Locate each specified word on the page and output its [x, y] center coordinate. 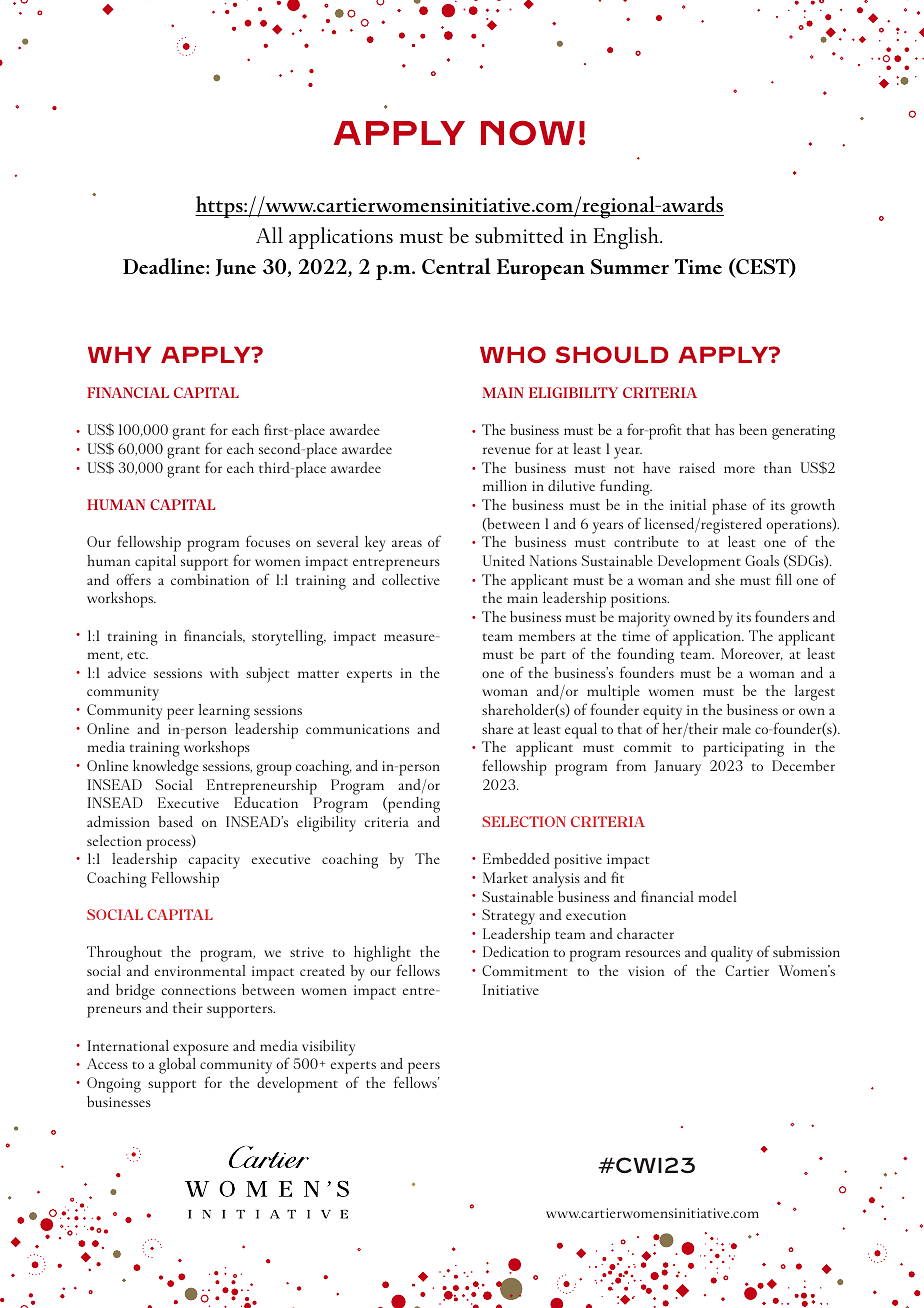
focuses [268, 541]
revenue [506, 450]
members [547, 635]
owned [694, 616]
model [717, 896]
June [236, 267]
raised [697, 467]
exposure [200, 1050]
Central [456, 266]
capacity [214, 861]
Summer [630, 266]
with [224, 672]
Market [505, 877]
